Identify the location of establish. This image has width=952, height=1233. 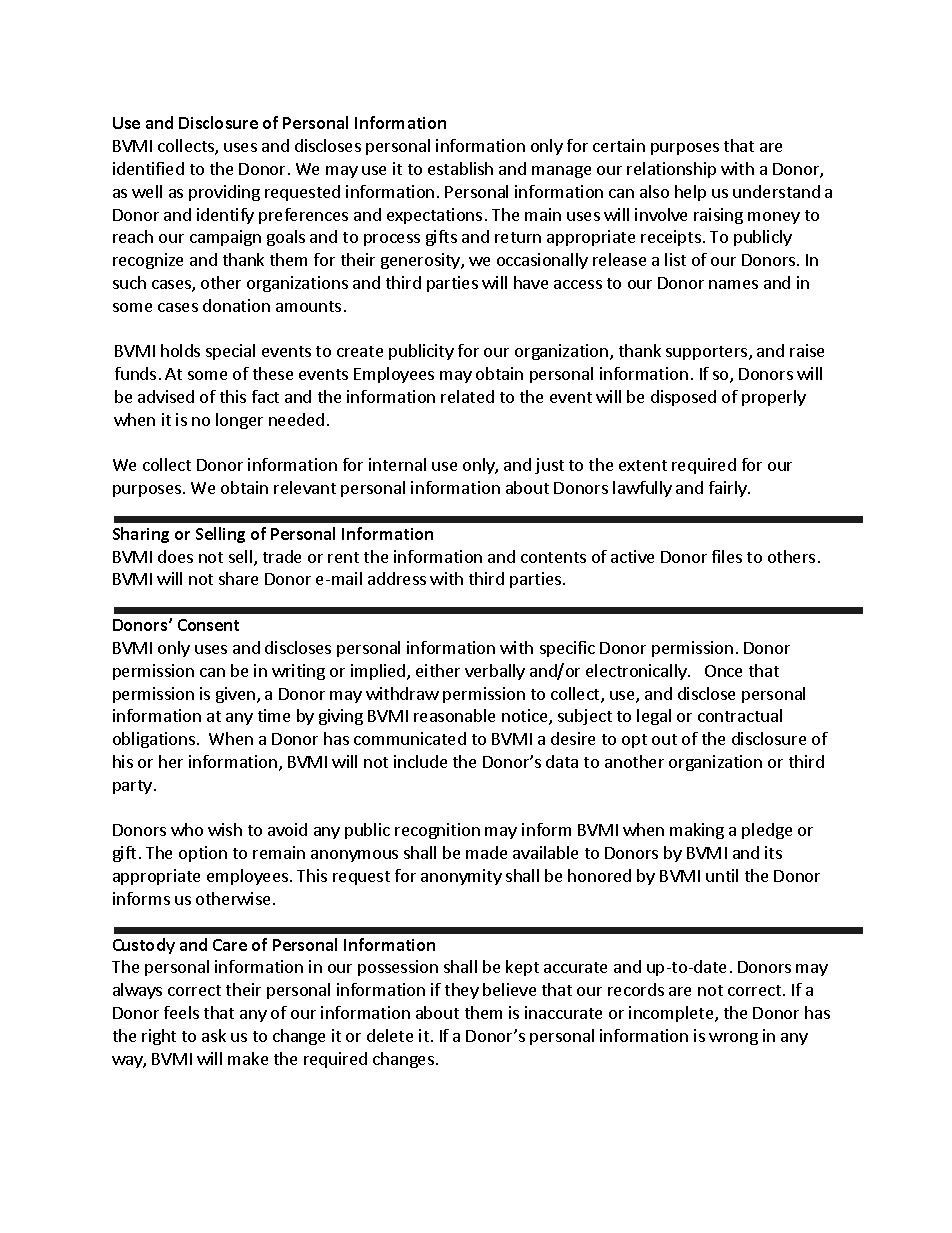
(460, 168).
